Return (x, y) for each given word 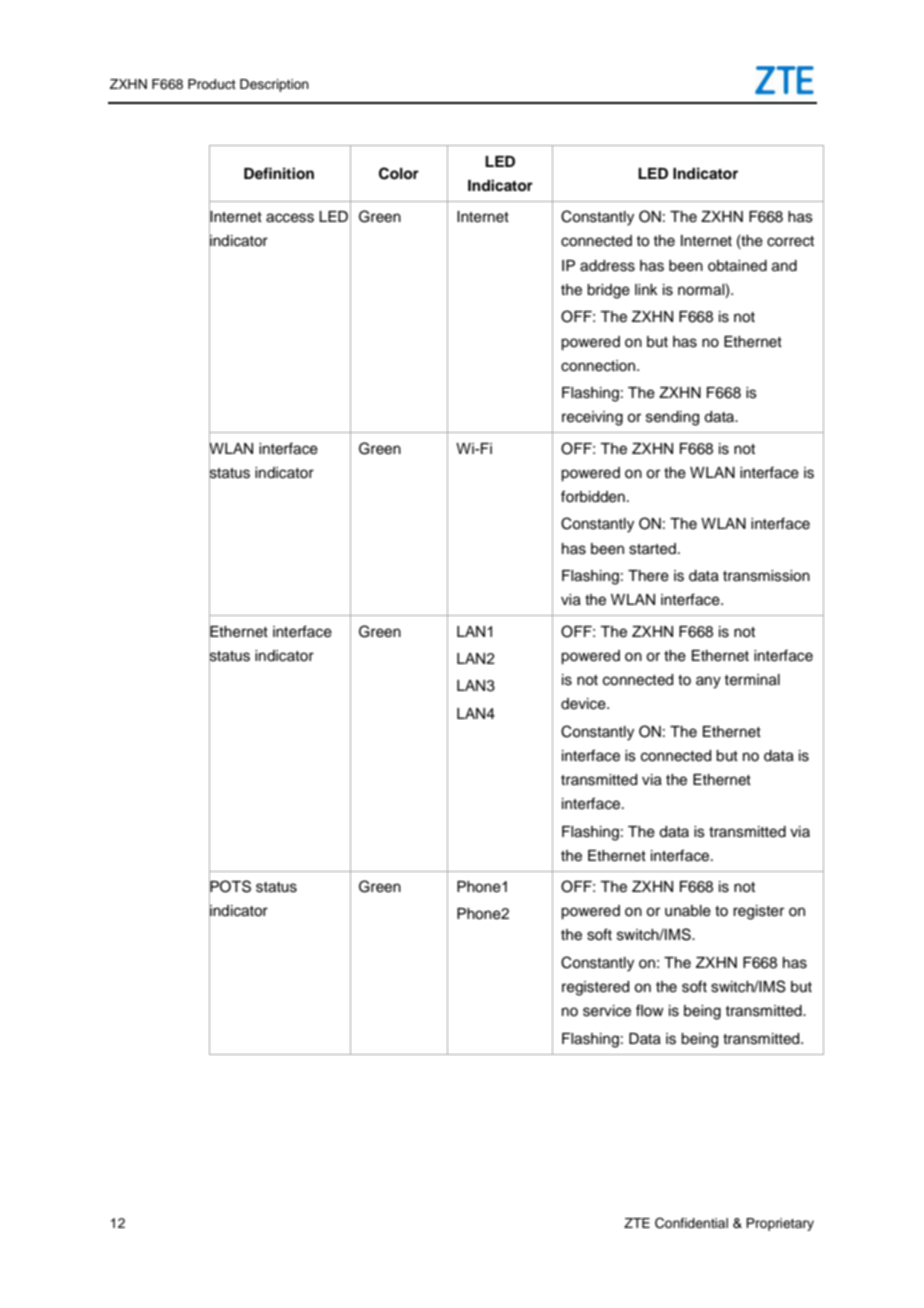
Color (399, 173)
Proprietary (780, 1224)
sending (672, 418)
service (607, 1011)
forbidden (593, 496)
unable (688, 911)
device (584, 704)
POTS (230, 886)
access (290, 218)
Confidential (691, 1223)
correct (790, 241)
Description (274, 85)
